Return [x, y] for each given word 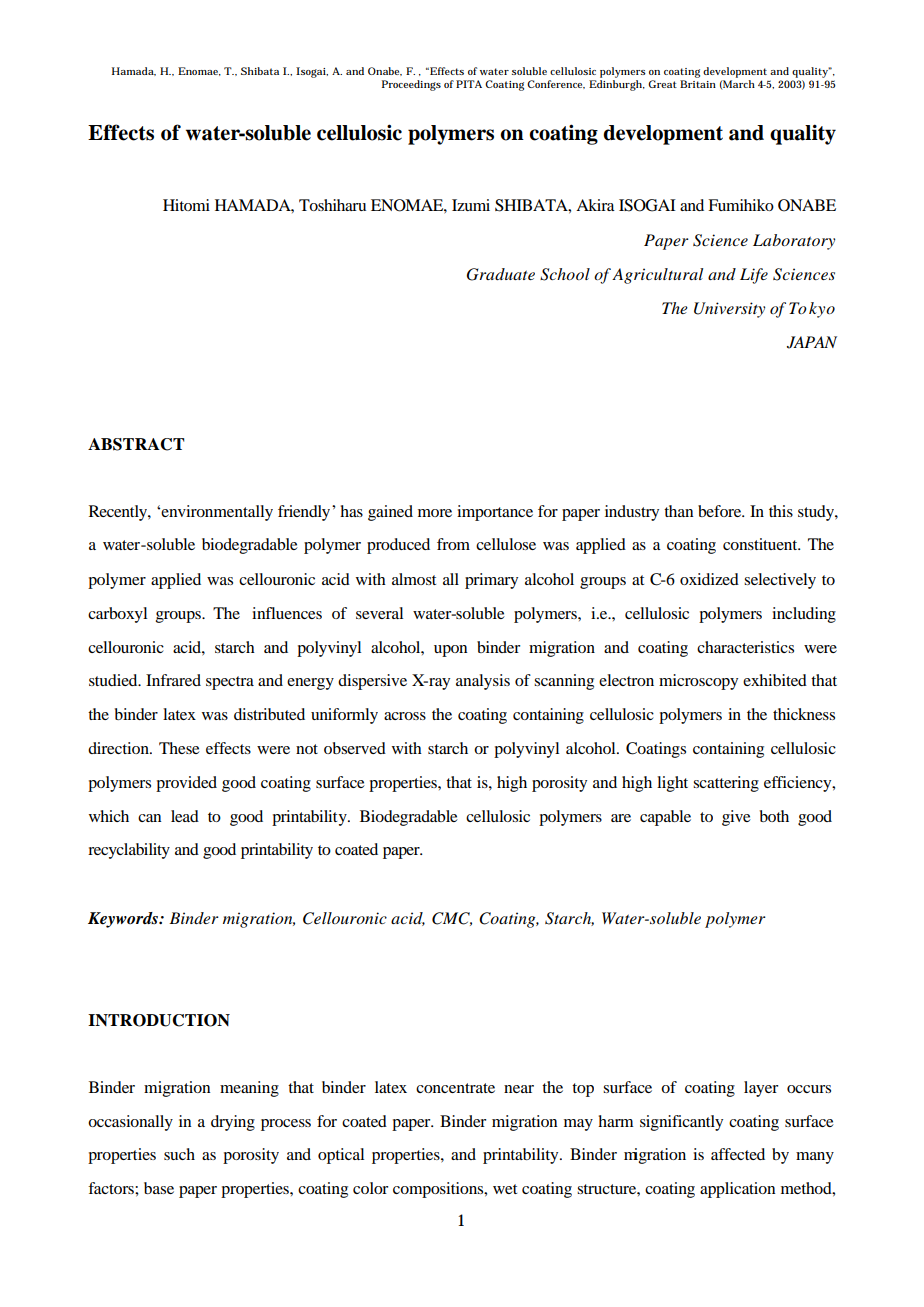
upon [450, 651]
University [729, 310]
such [179, 1154]
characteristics [745, 647]
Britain [698, 84]
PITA [469, 84]
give [736, 818]
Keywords [124, 920]
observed [355, 748]
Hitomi [186, 205]
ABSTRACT [136, 444]
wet [505, 1189]
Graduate [501, 274]
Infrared [173, 680]
